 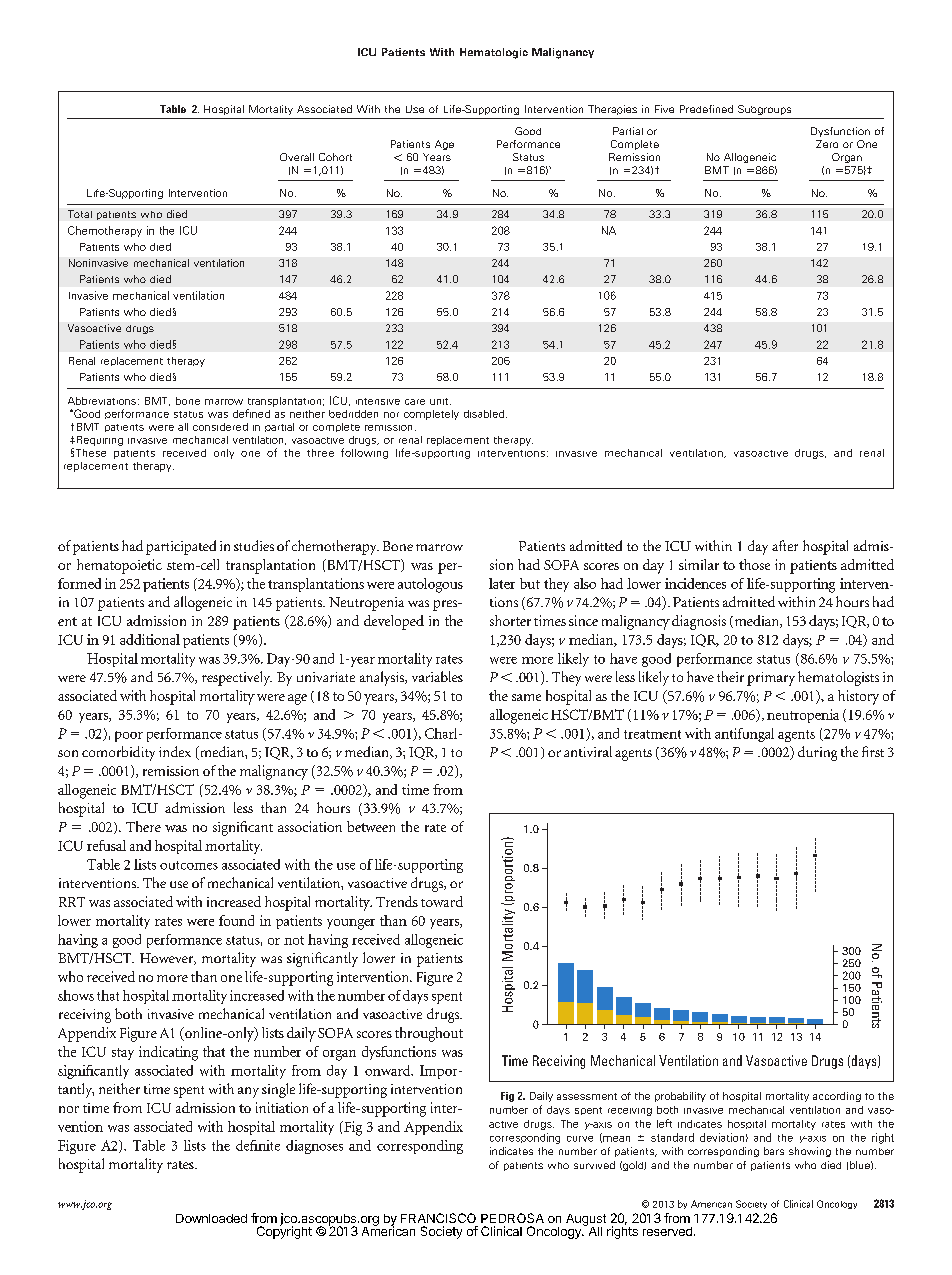 I want to click on bars, so click(x=774, y=1151).
